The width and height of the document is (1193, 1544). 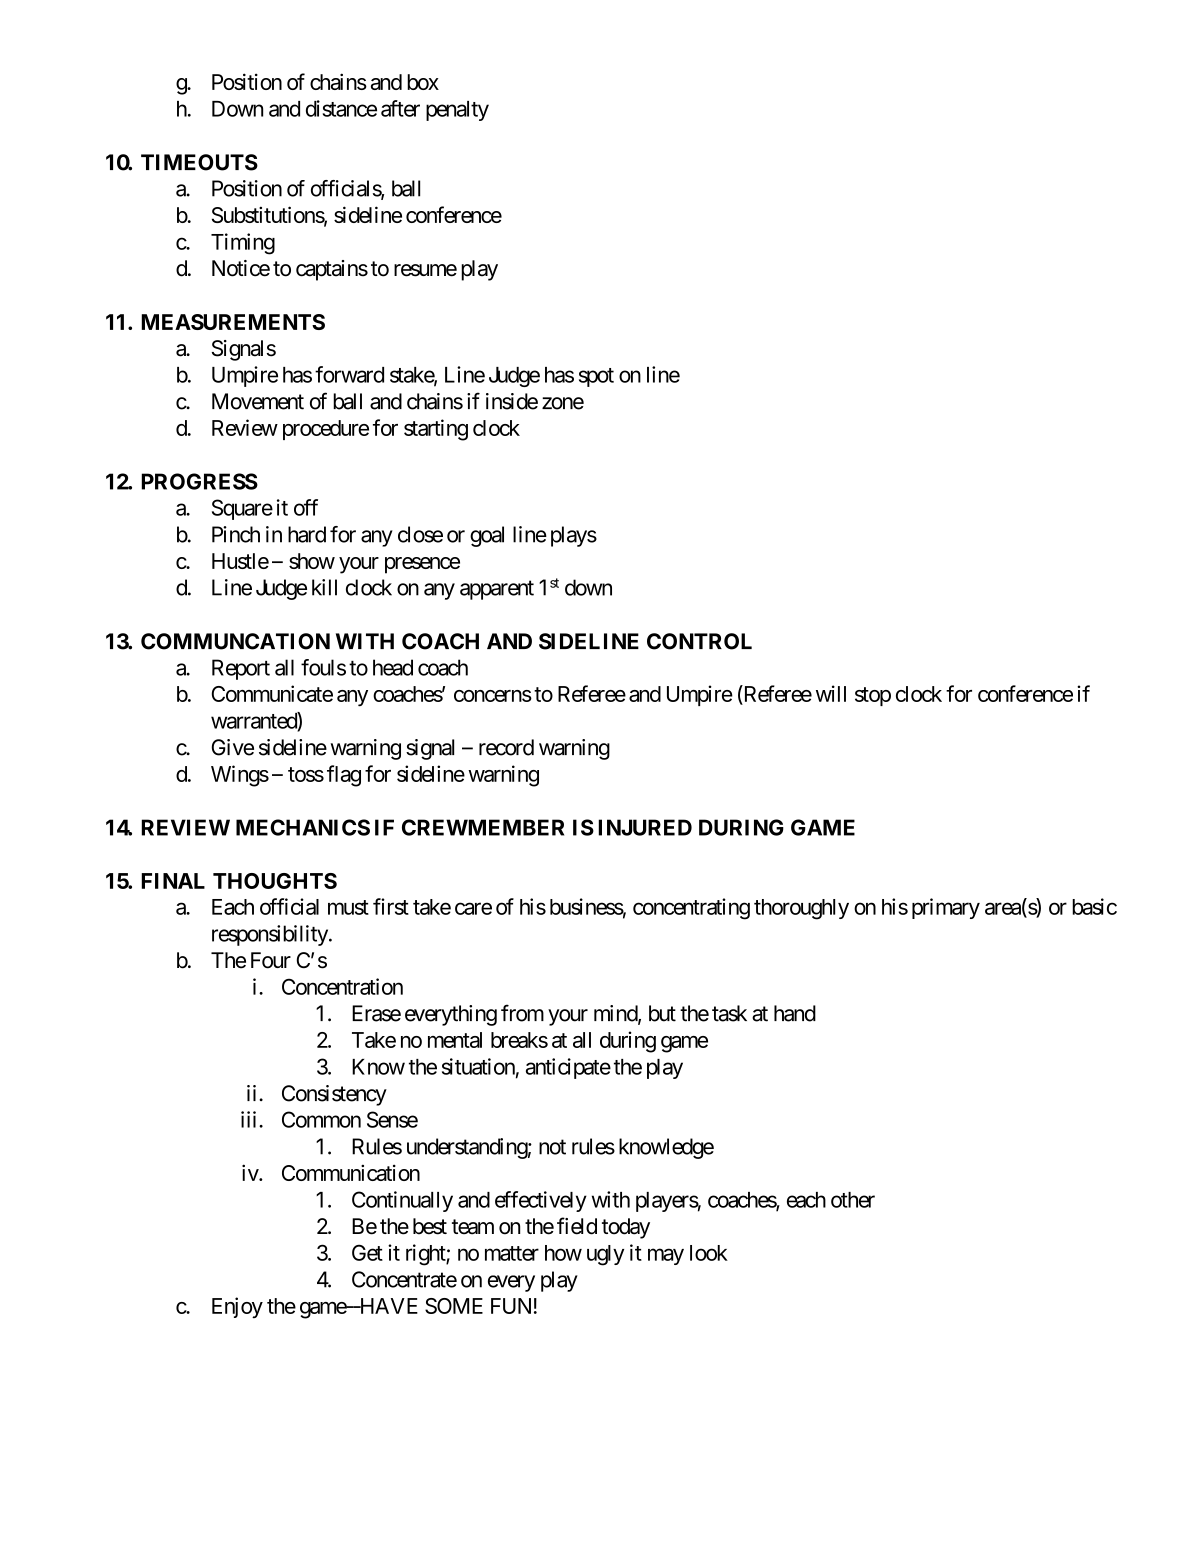 What do you see at coordinates (241, 669) in the document?
I see `Report` at bounding box center [241, 669].
